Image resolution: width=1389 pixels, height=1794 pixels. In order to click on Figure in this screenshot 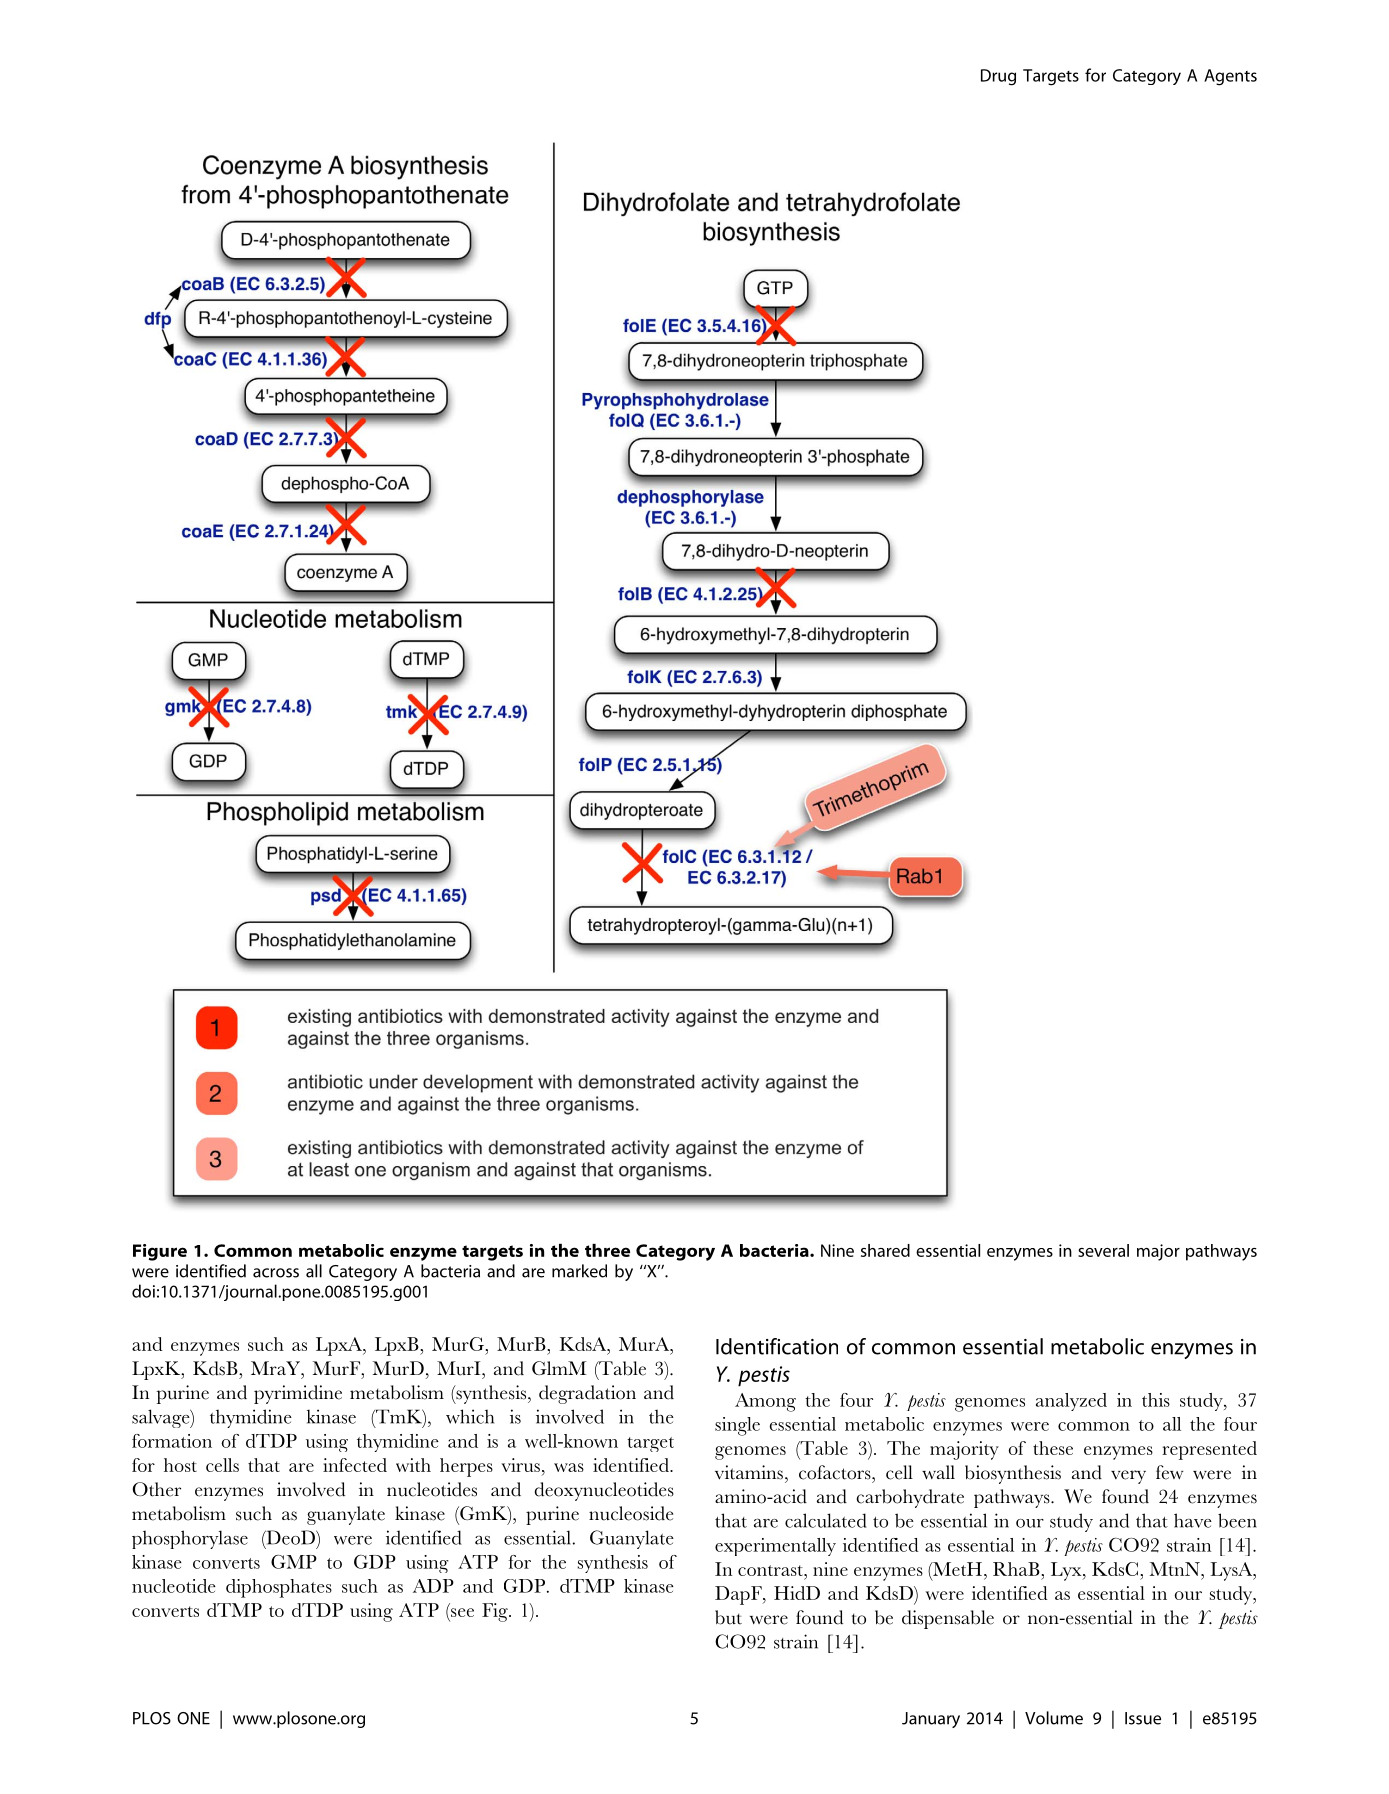, I will do `click(160, 1252)`.
